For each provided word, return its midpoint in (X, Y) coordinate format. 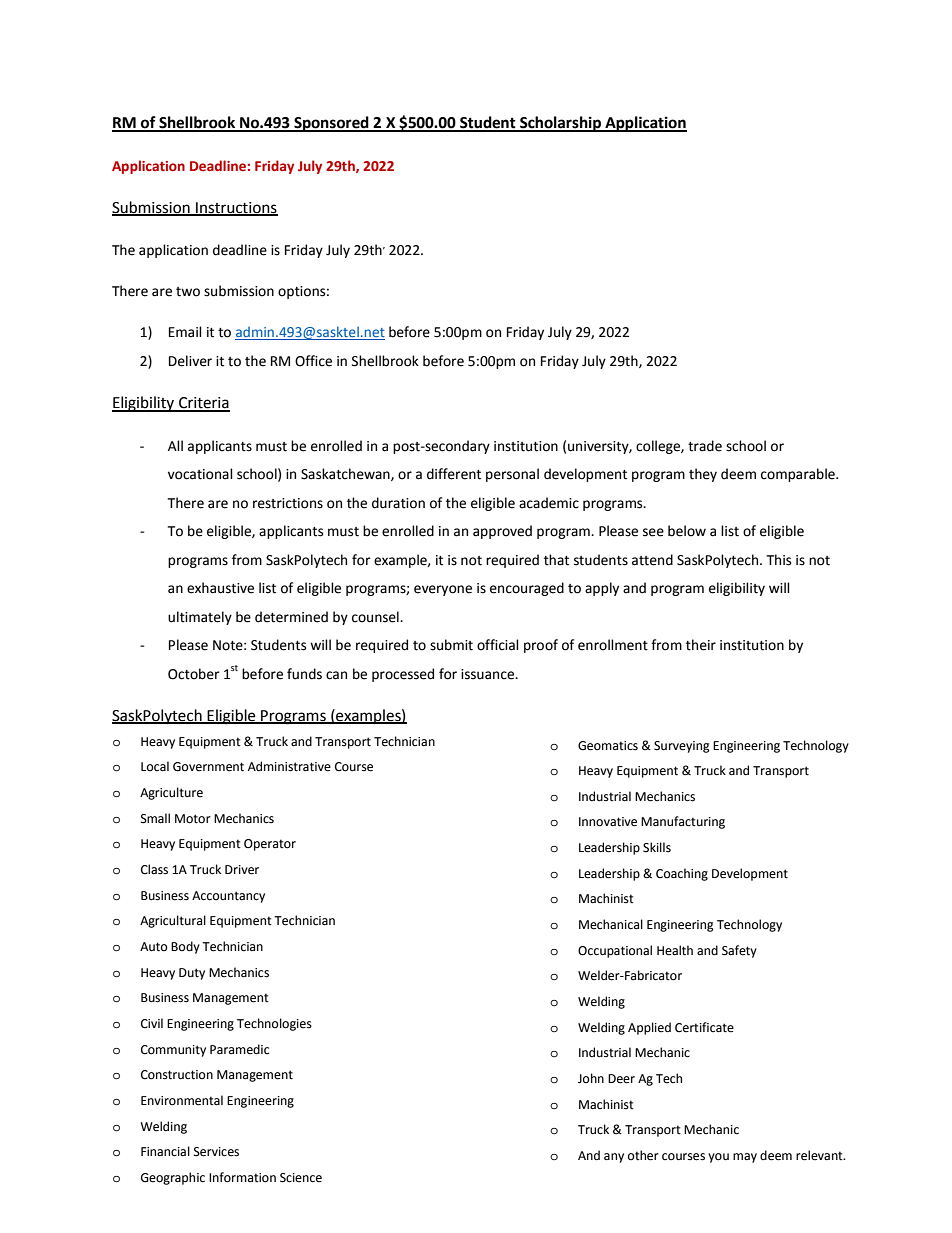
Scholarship (561, 124)
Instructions (236, 209)
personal (512, 475)
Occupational (615, 951)
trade (705, 446)
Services (216, 1152)
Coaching (682, 874)
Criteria (203, 404)
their (701, 645)
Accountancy (228, 897)
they (703, 475)
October (194, 674)
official (498, 645)
